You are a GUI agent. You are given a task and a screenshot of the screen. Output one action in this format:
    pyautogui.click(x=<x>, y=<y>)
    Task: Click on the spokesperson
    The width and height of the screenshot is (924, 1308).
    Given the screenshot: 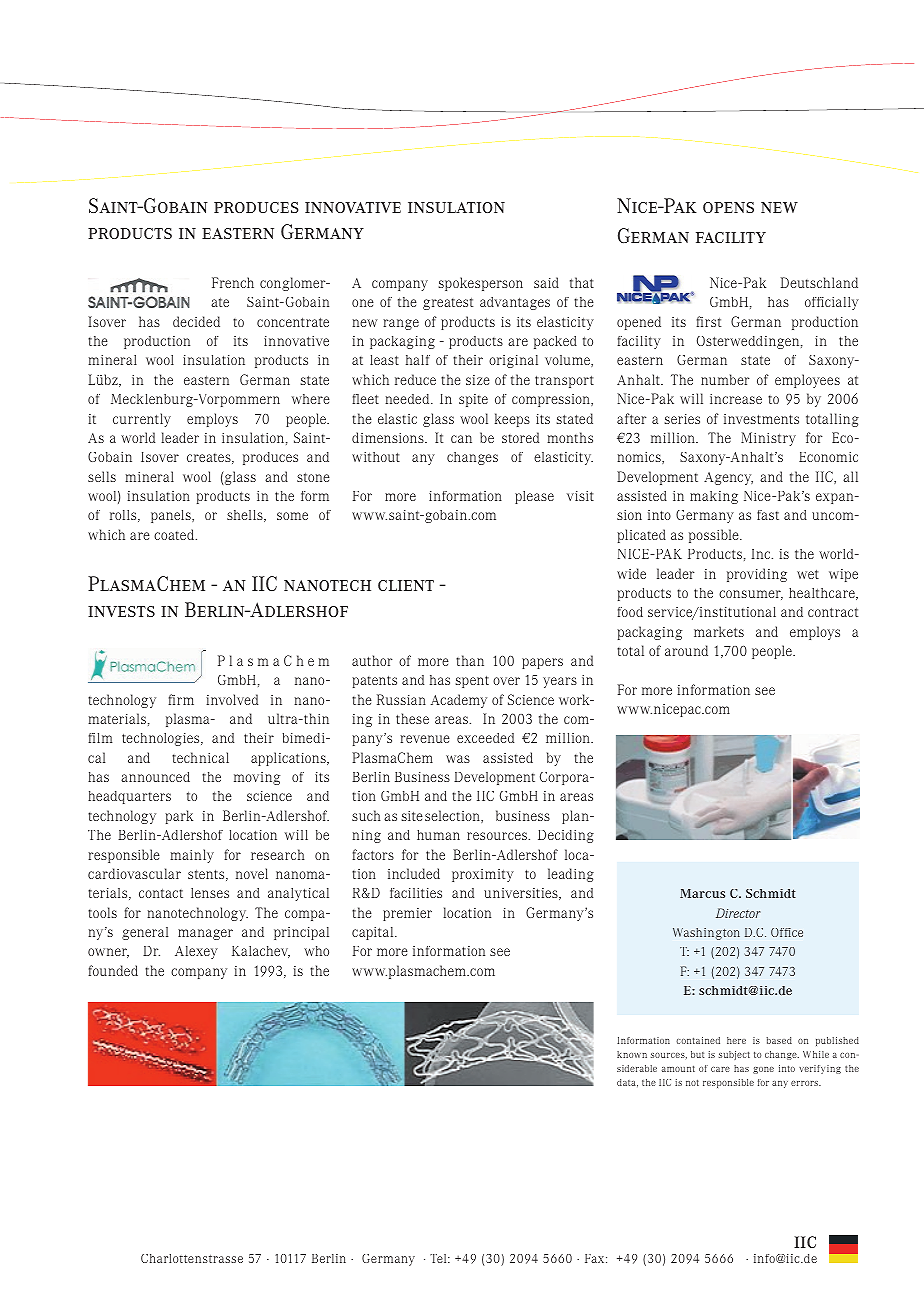 What is the action you would take?
    pyautogui.click(x=481, y=284)
